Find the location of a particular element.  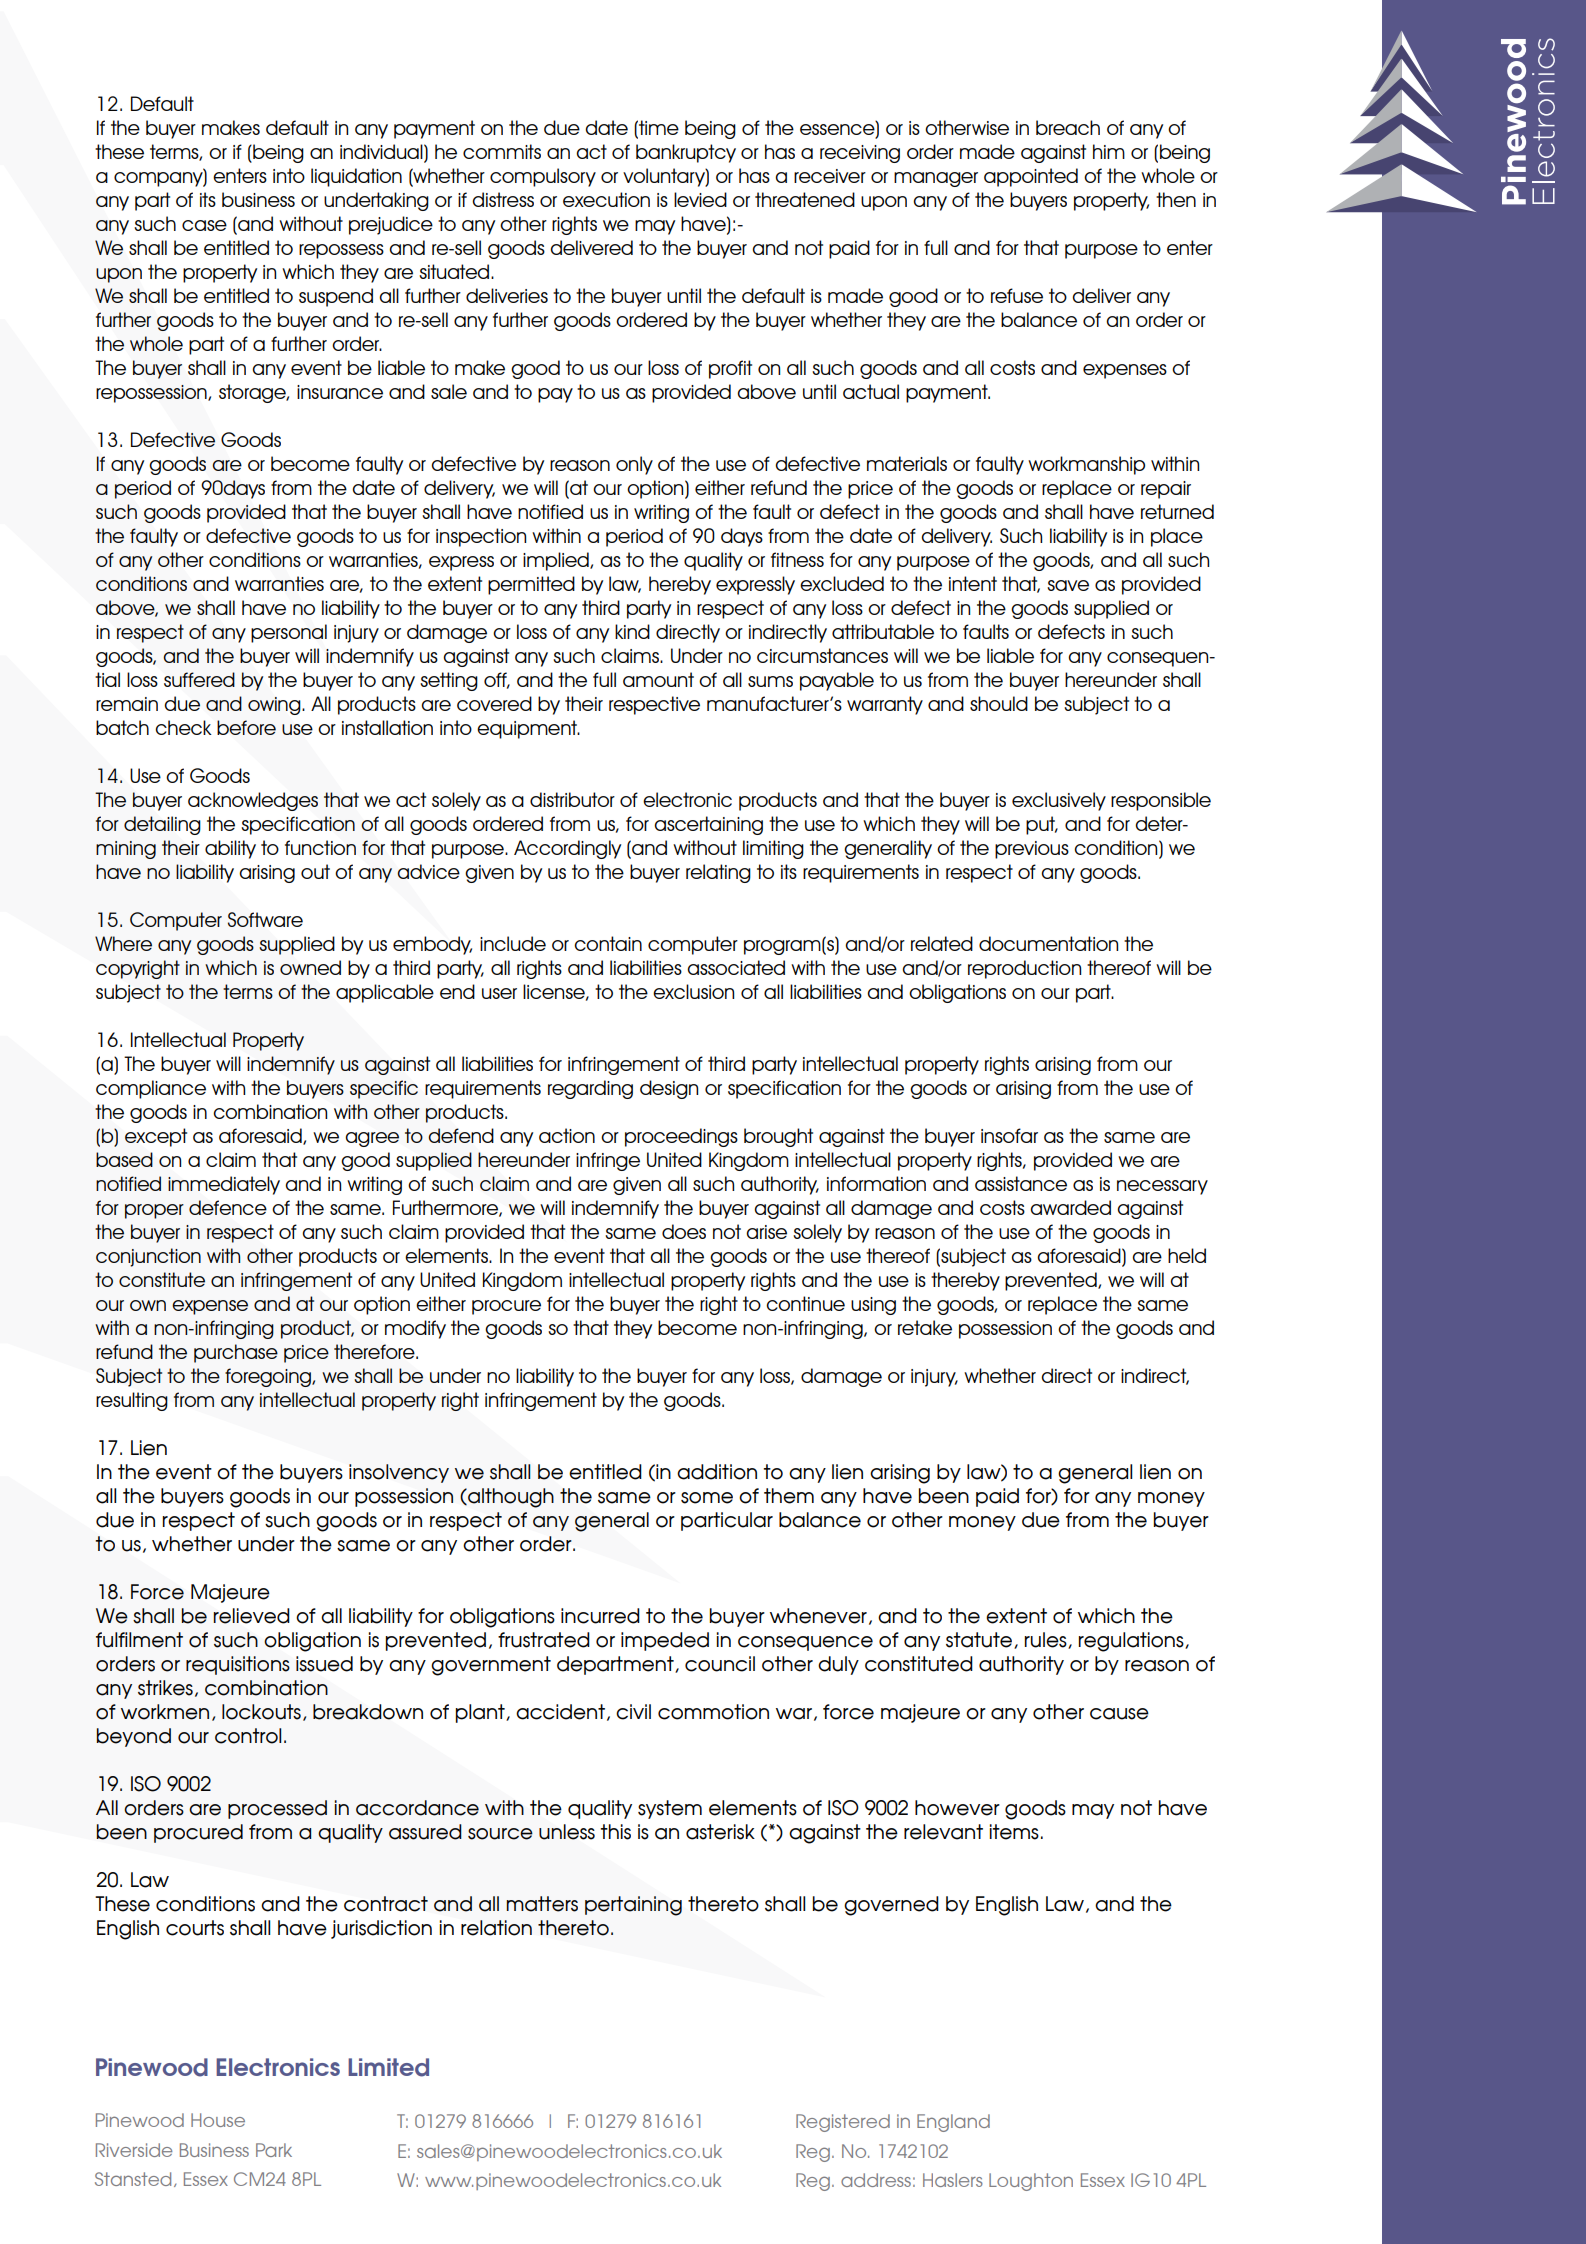

case is located at coordinates (204, 225).
